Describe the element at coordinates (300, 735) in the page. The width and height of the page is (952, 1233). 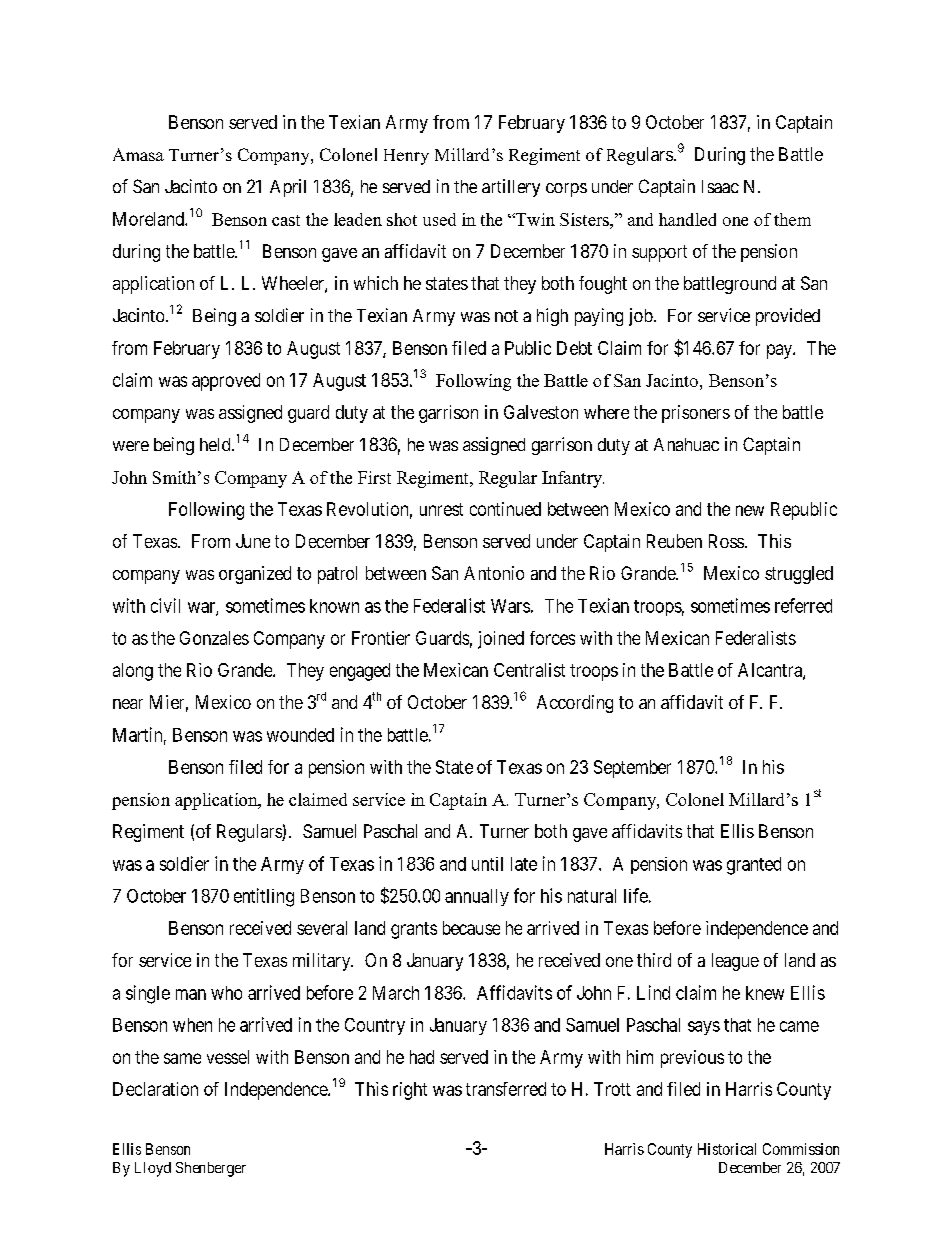
I see `wounded` at that location.
